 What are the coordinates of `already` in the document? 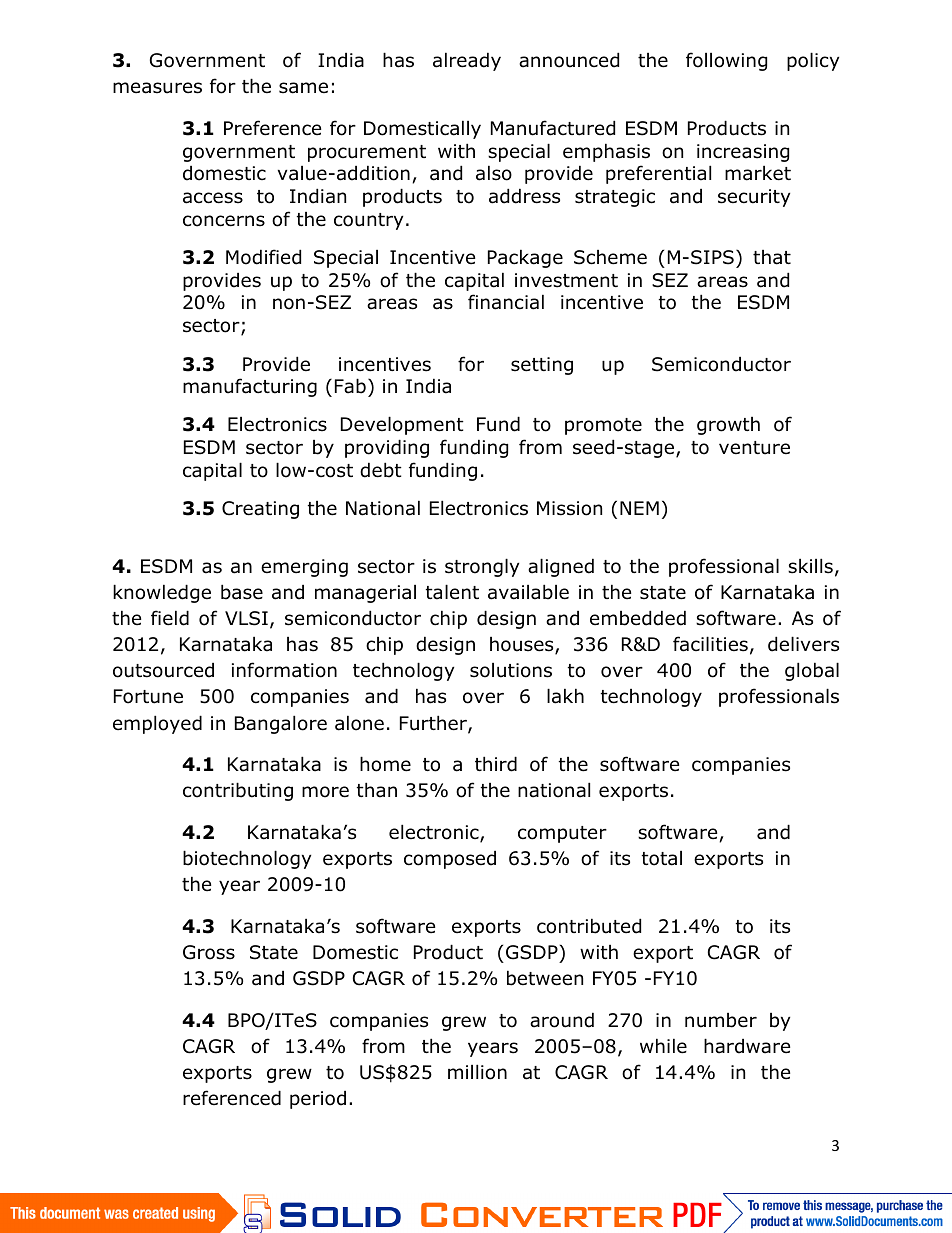 It's located at (467, 61).
